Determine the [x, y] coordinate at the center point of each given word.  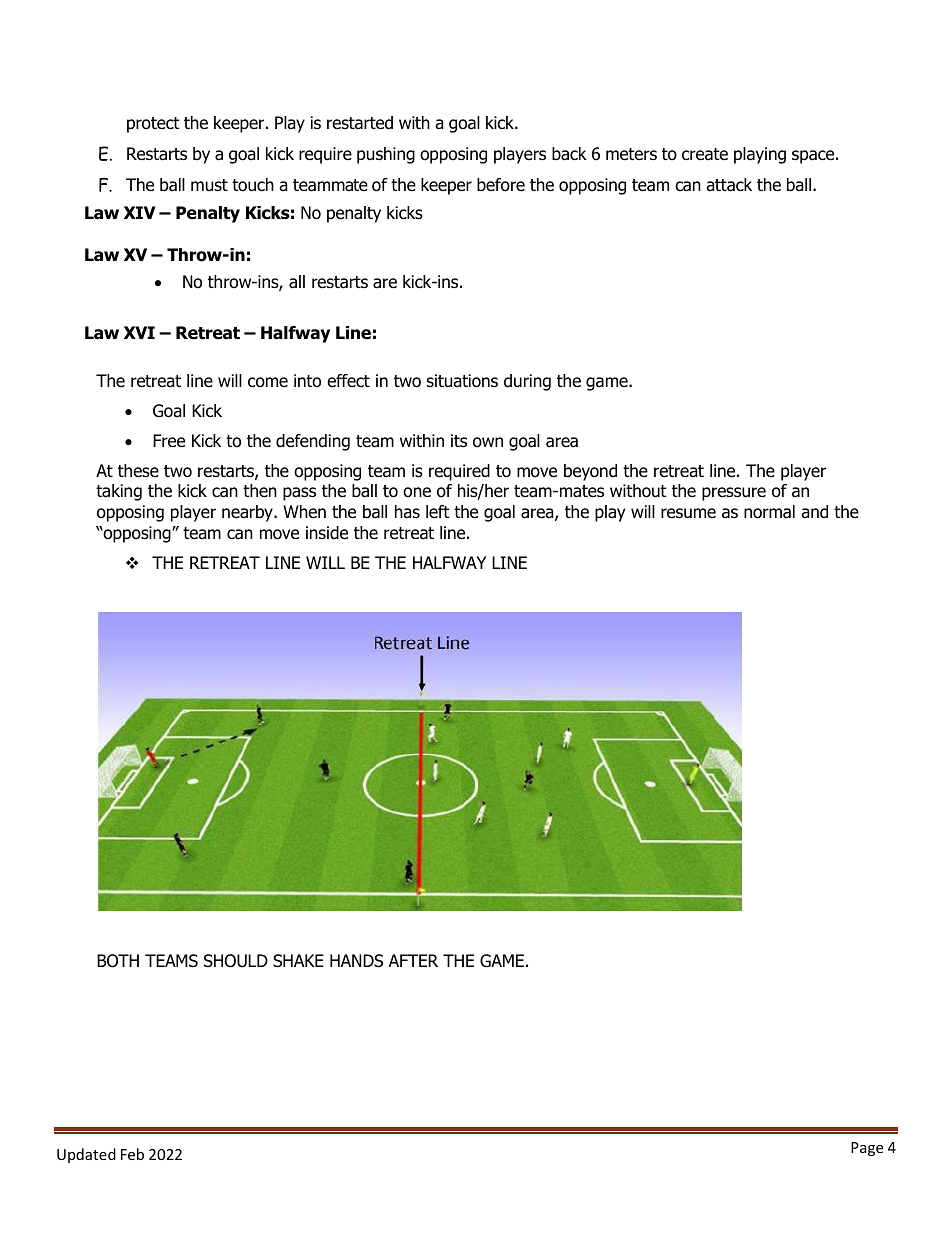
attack [729, 185]
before [501, 185]
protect [153, 125]
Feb [132, 1154]
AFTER [413, 960]
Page [867, 1149]
